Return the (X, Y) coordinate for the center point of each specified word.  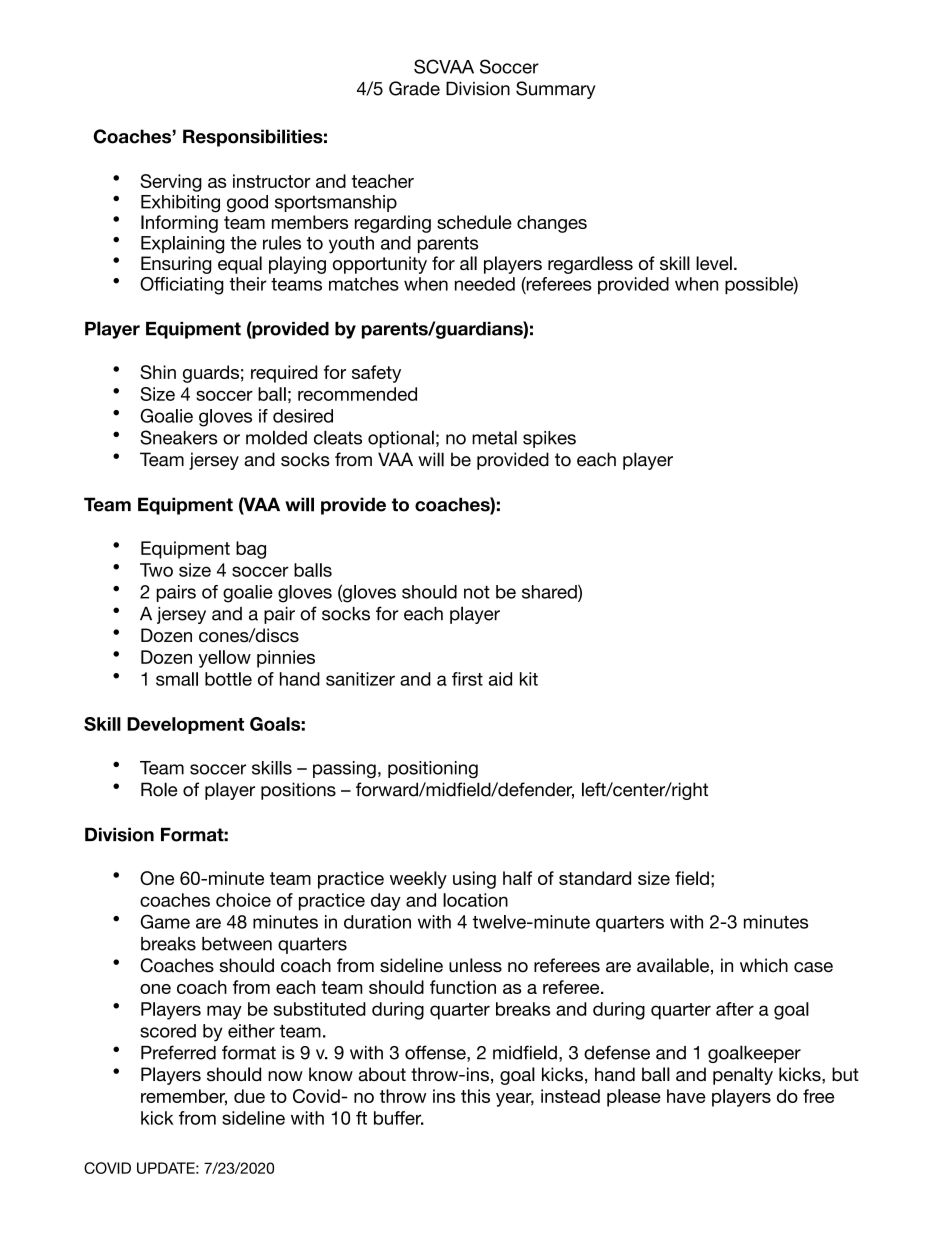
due (249, 1096)
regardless (590, 265)
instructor (272, 181)
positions (298, 791)
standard (595, 878)
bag (251, 550)
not (477, 592)
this (475, 1096)
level (714, 263)
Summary (556, 90)
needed (485, 284)
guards (211, 374)
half (517, 878)
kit (529, 679)
